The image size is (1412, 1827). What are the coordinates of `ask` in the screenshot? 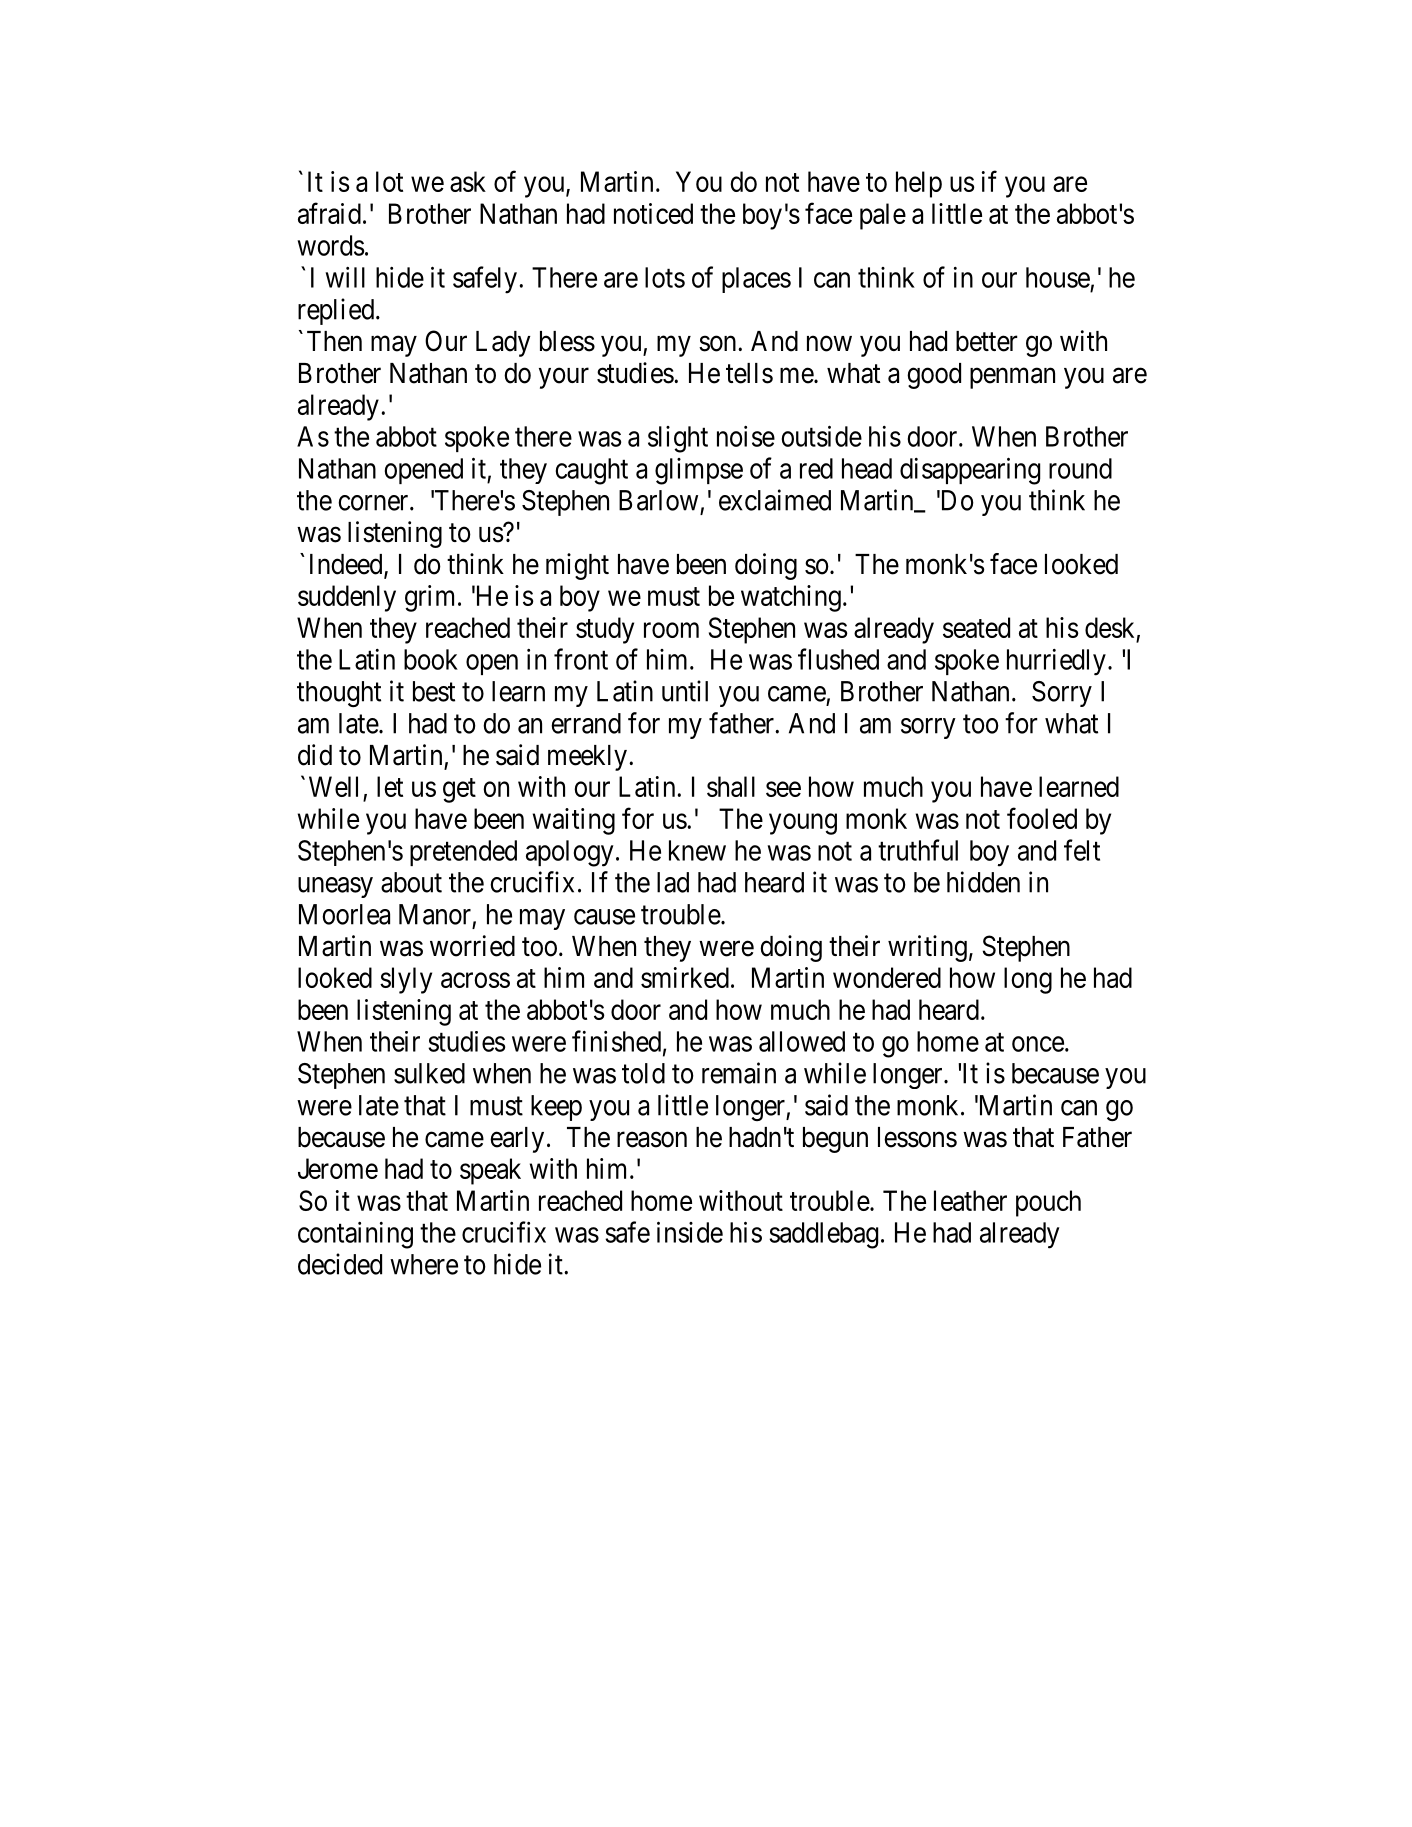 It's located at (468, 181).
